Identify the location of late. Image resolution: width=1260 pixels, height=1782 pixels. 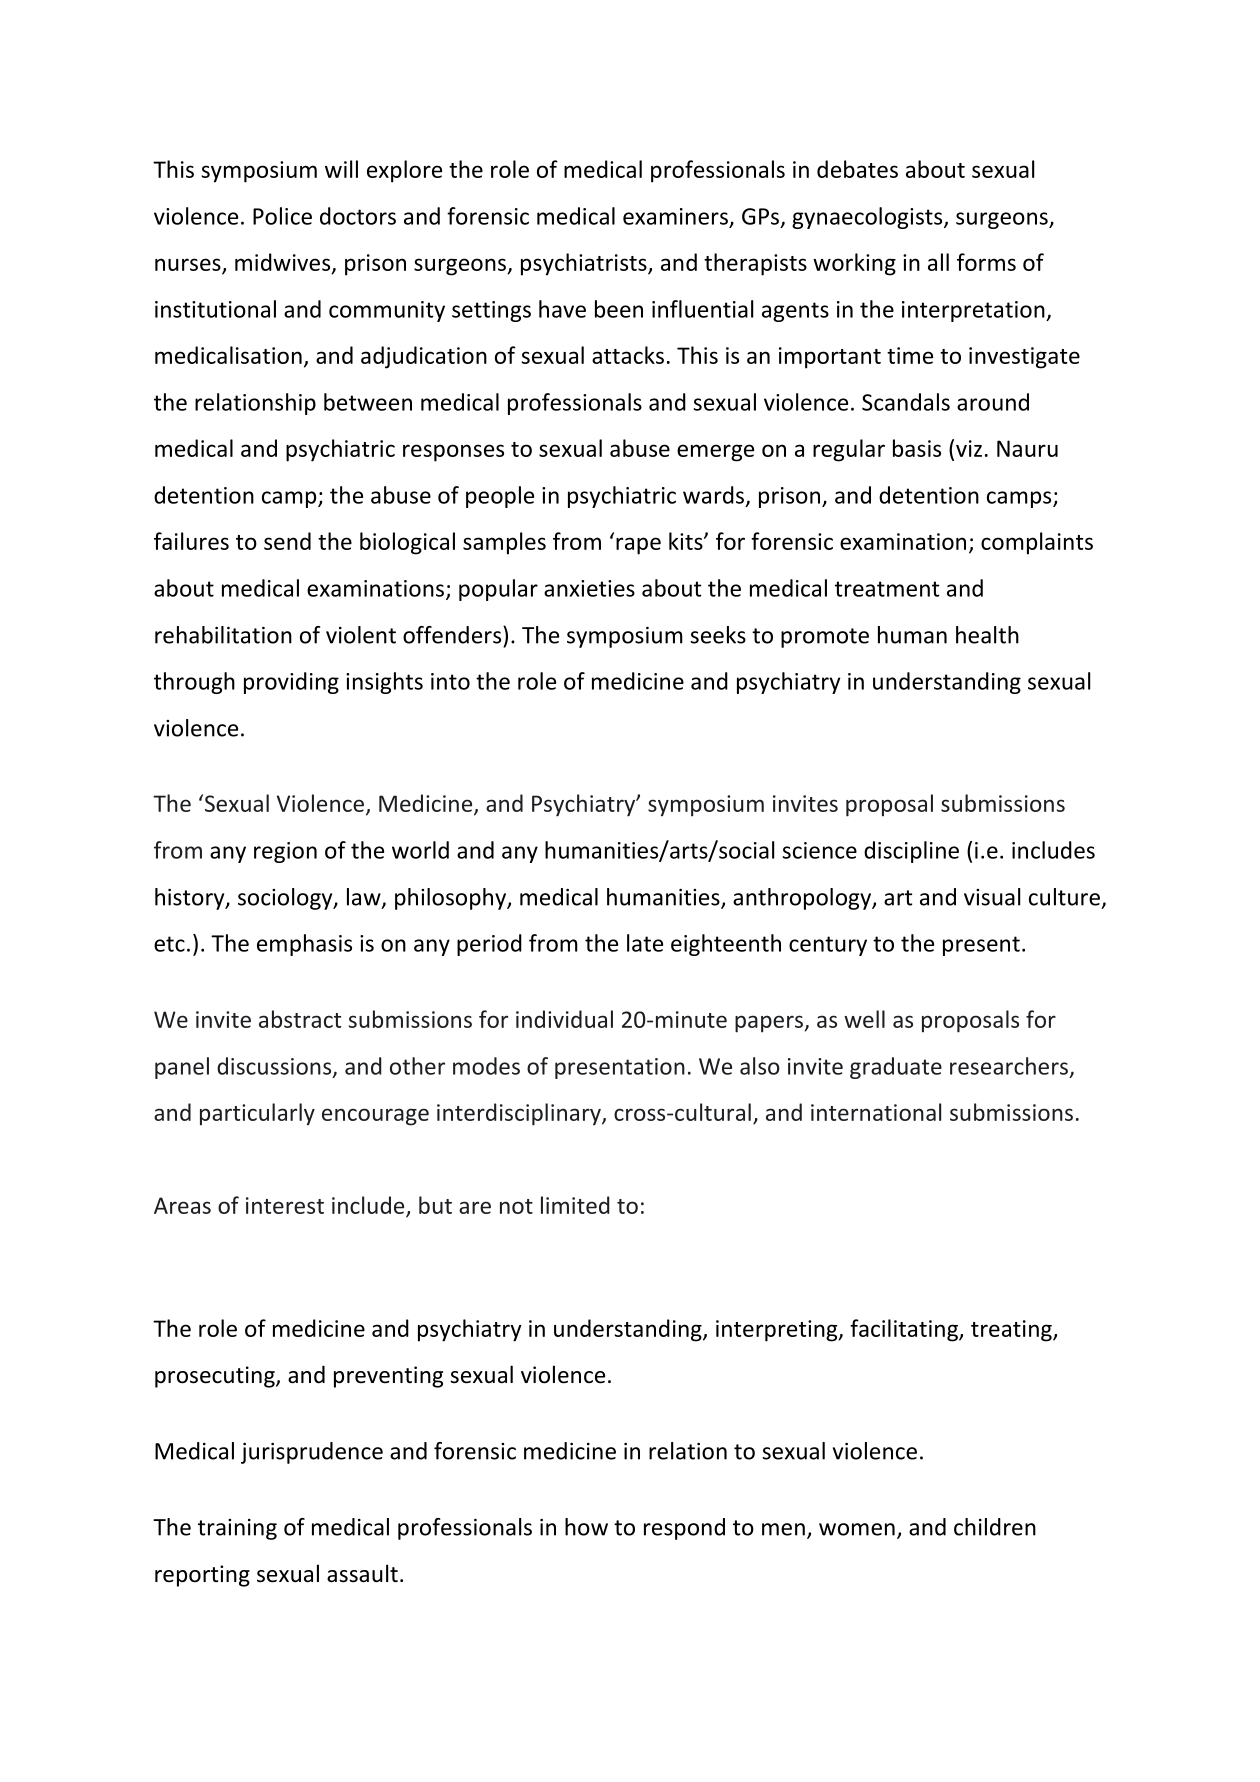
(645, 943).
